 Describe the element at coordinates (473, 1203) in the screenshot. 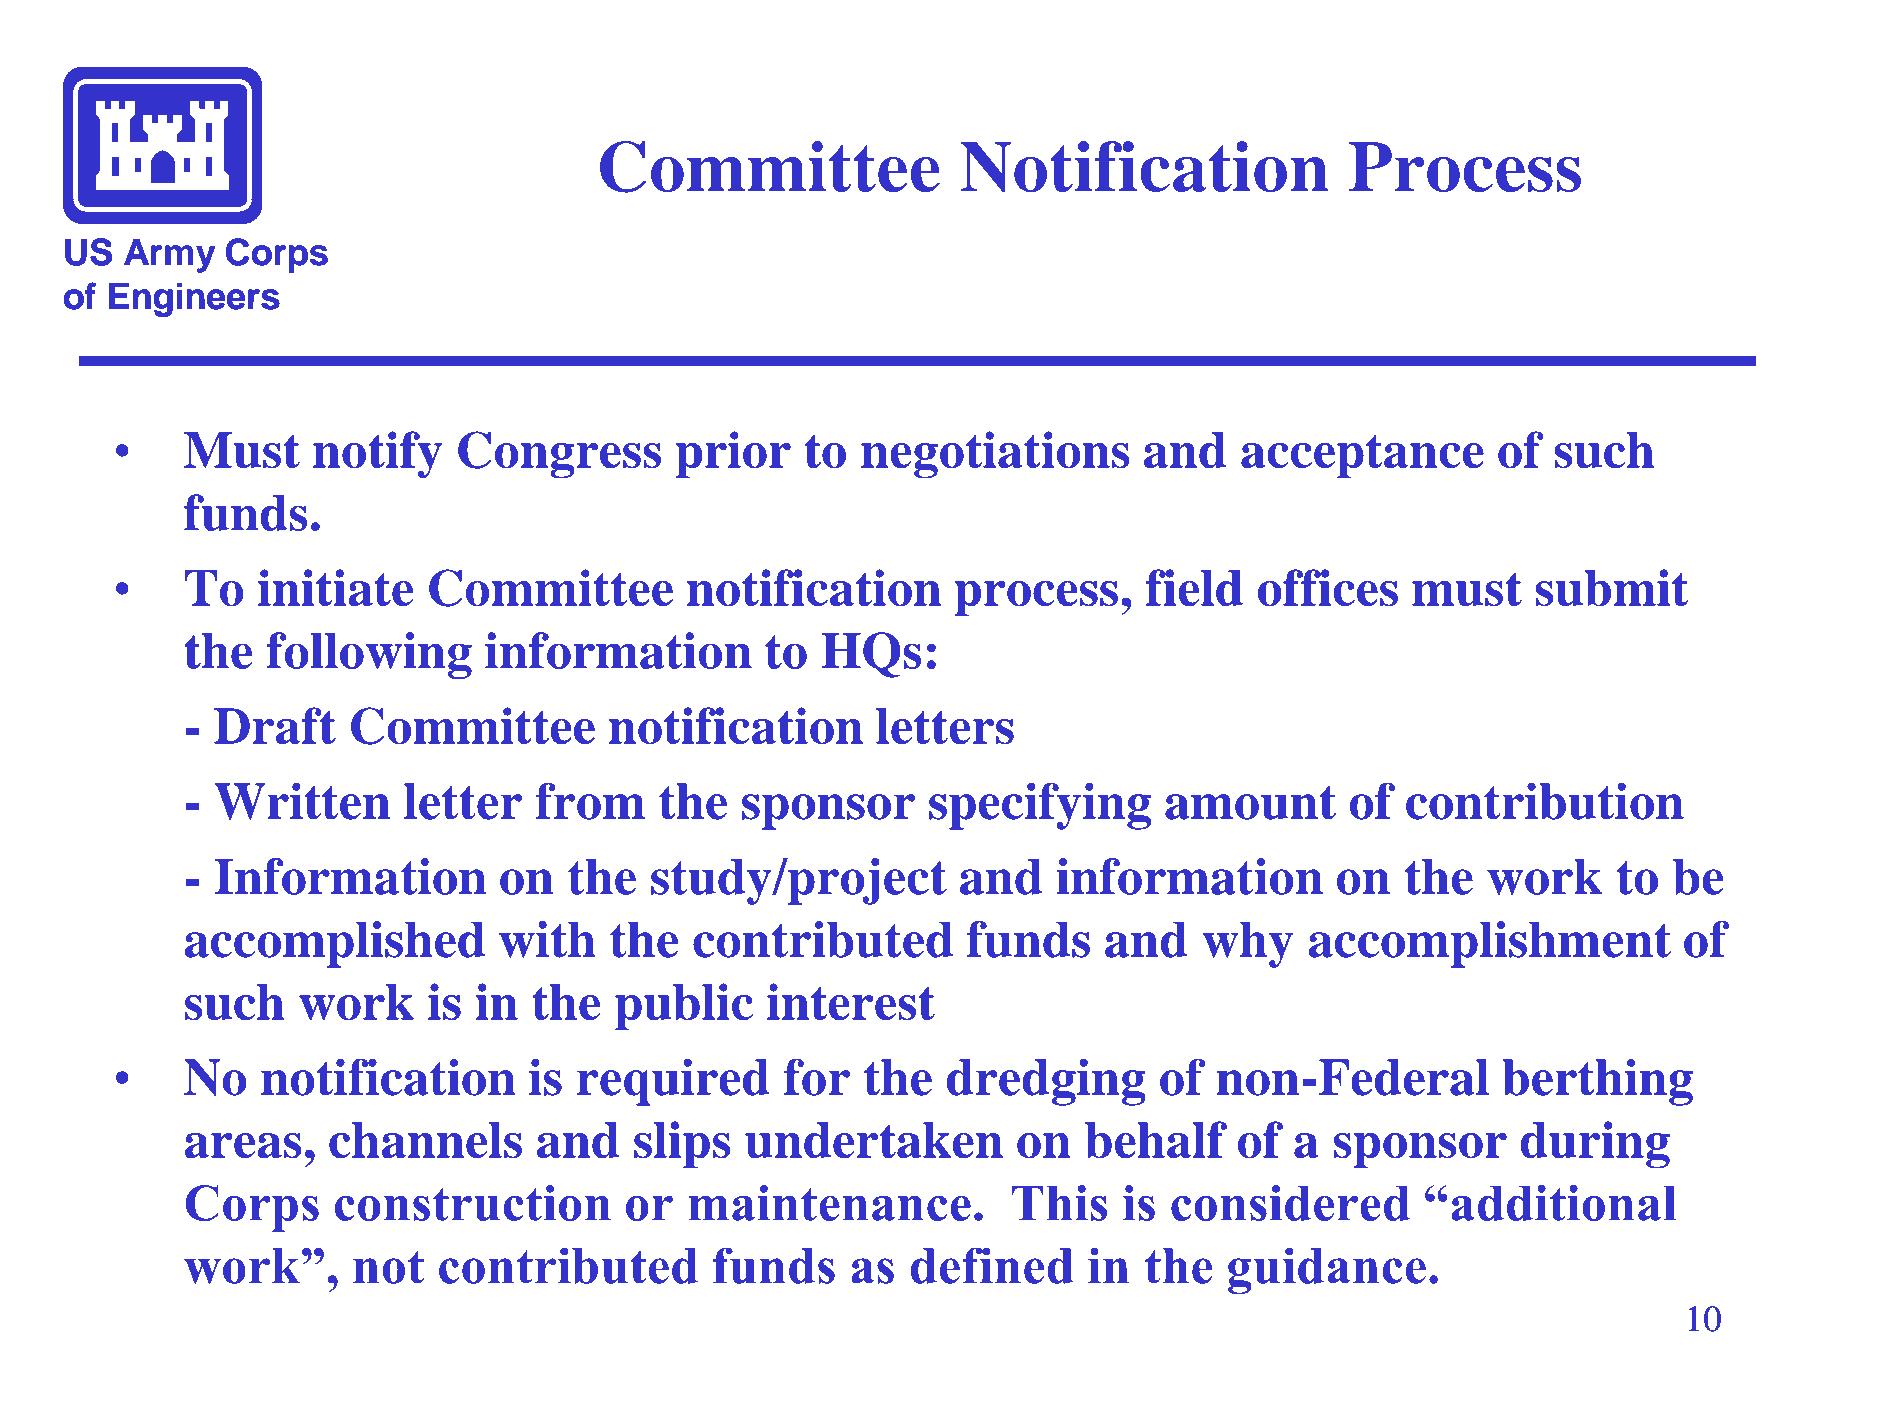

I see `construction` at that location.
